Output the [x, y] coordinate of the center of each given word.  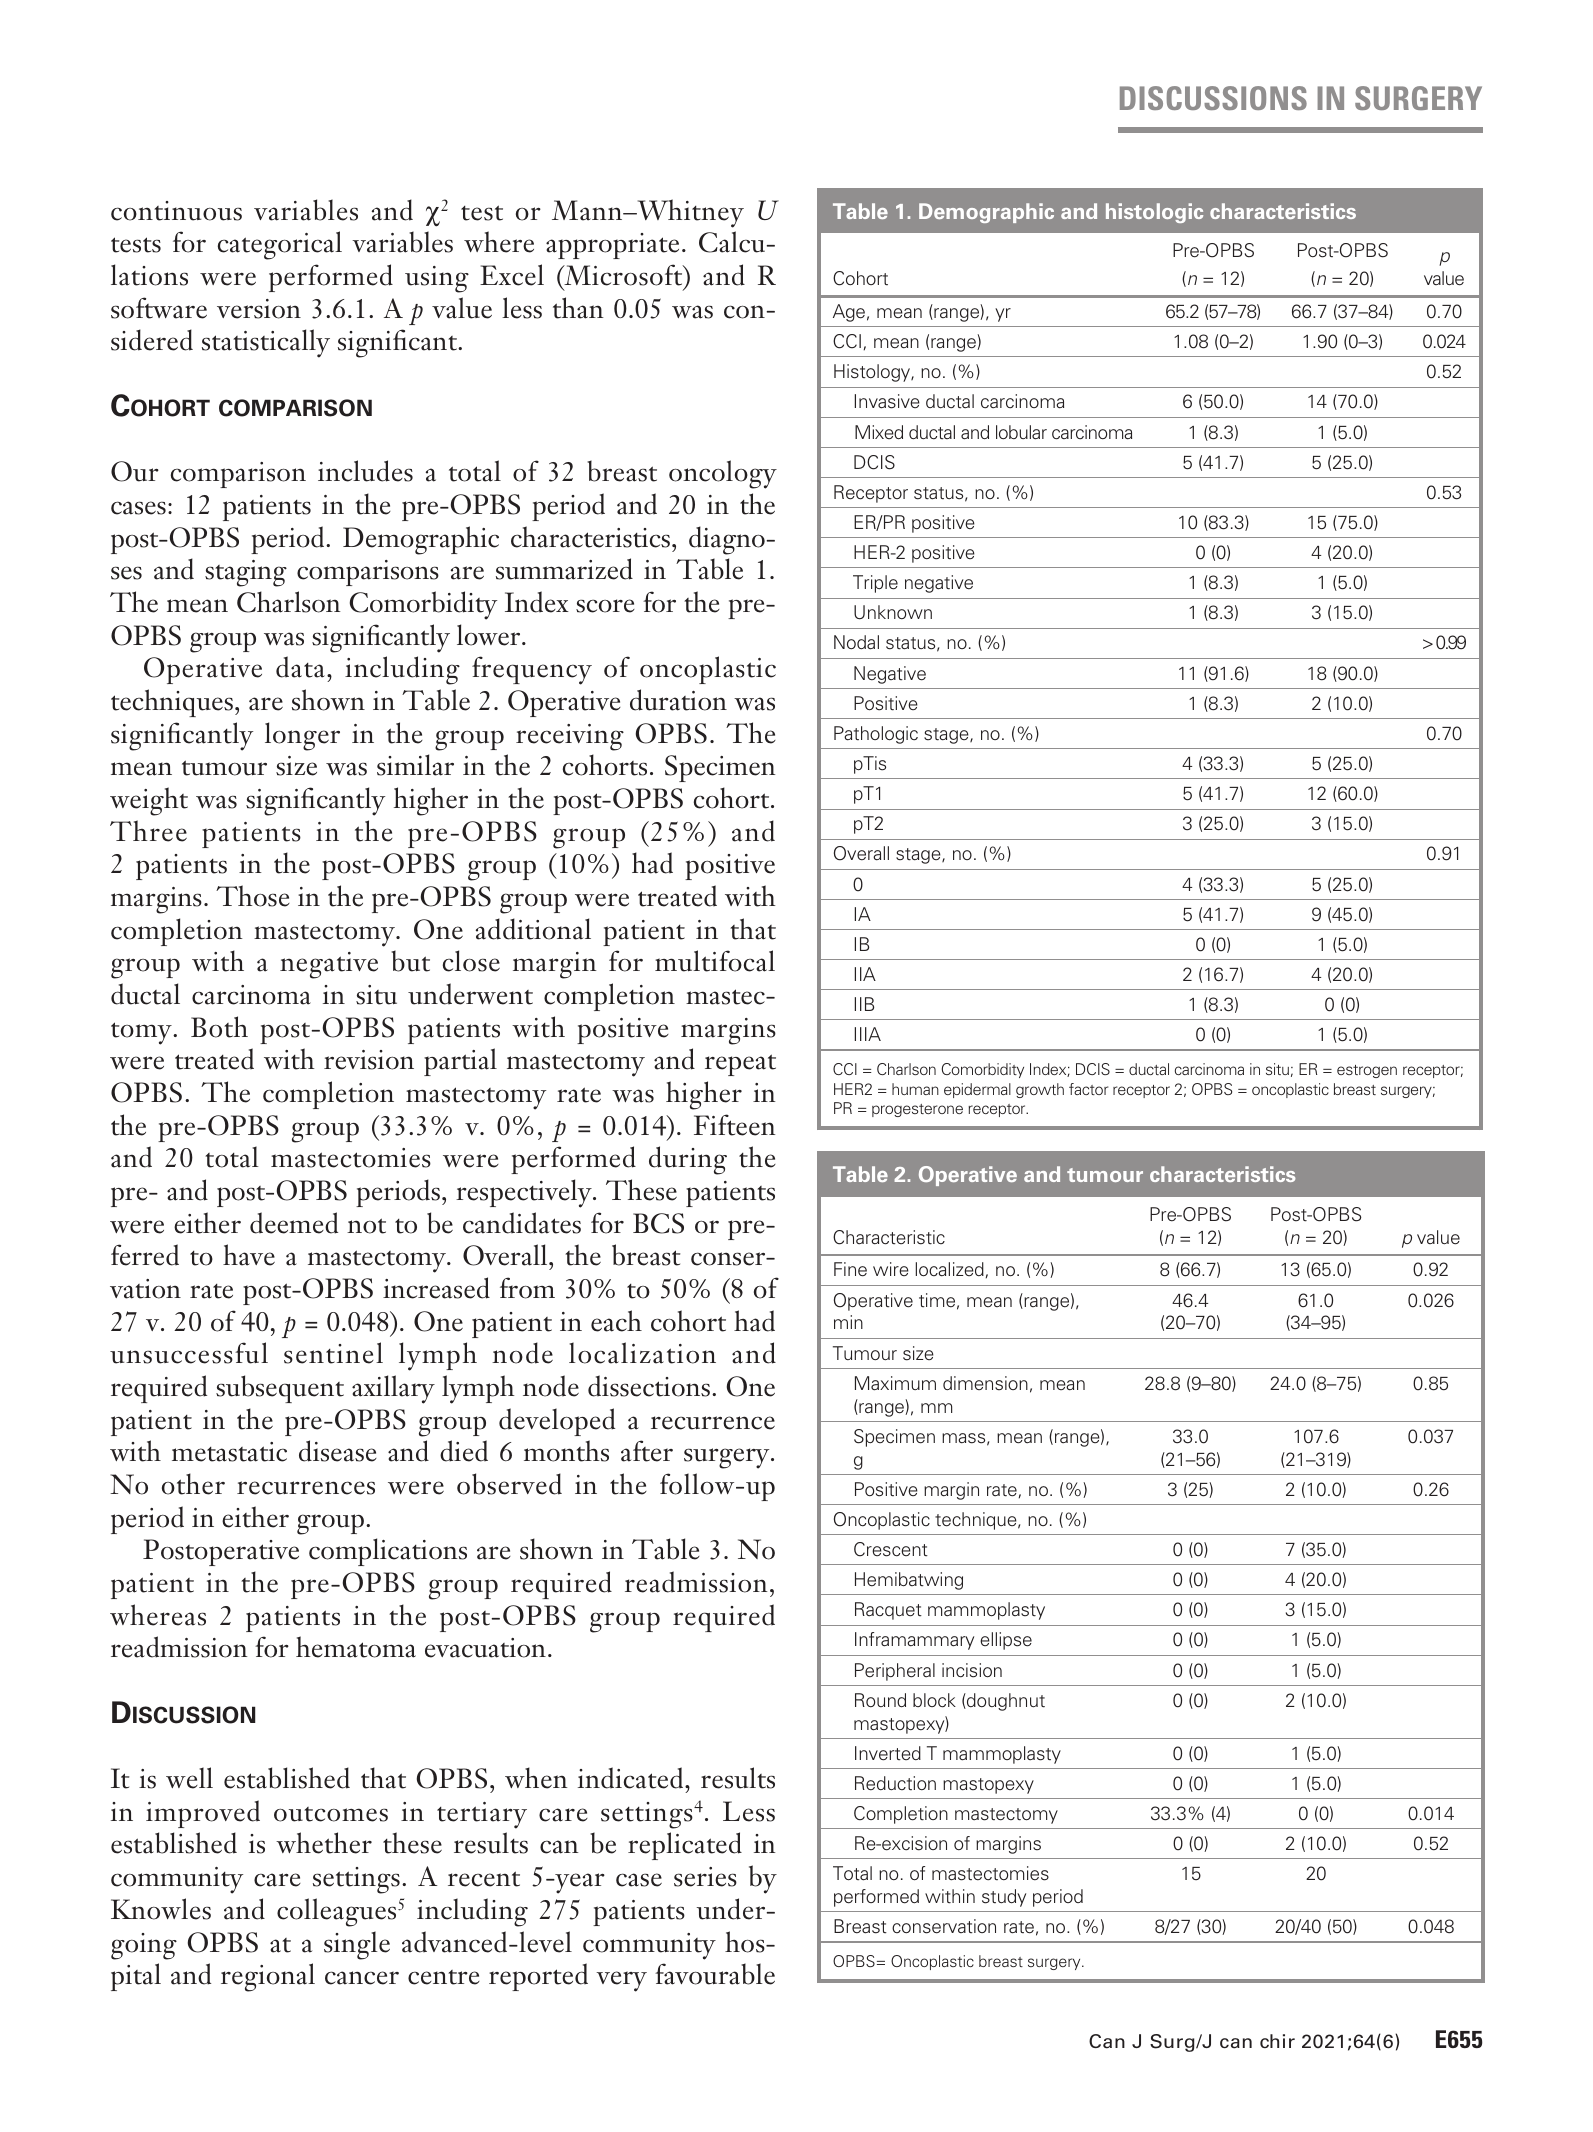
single [357, 1945]
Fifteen [735, 1125]
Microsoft [623, 276]
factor [1088, 1089]
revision [369, 1060]
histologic [1154, 213]
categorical [280, 245]
